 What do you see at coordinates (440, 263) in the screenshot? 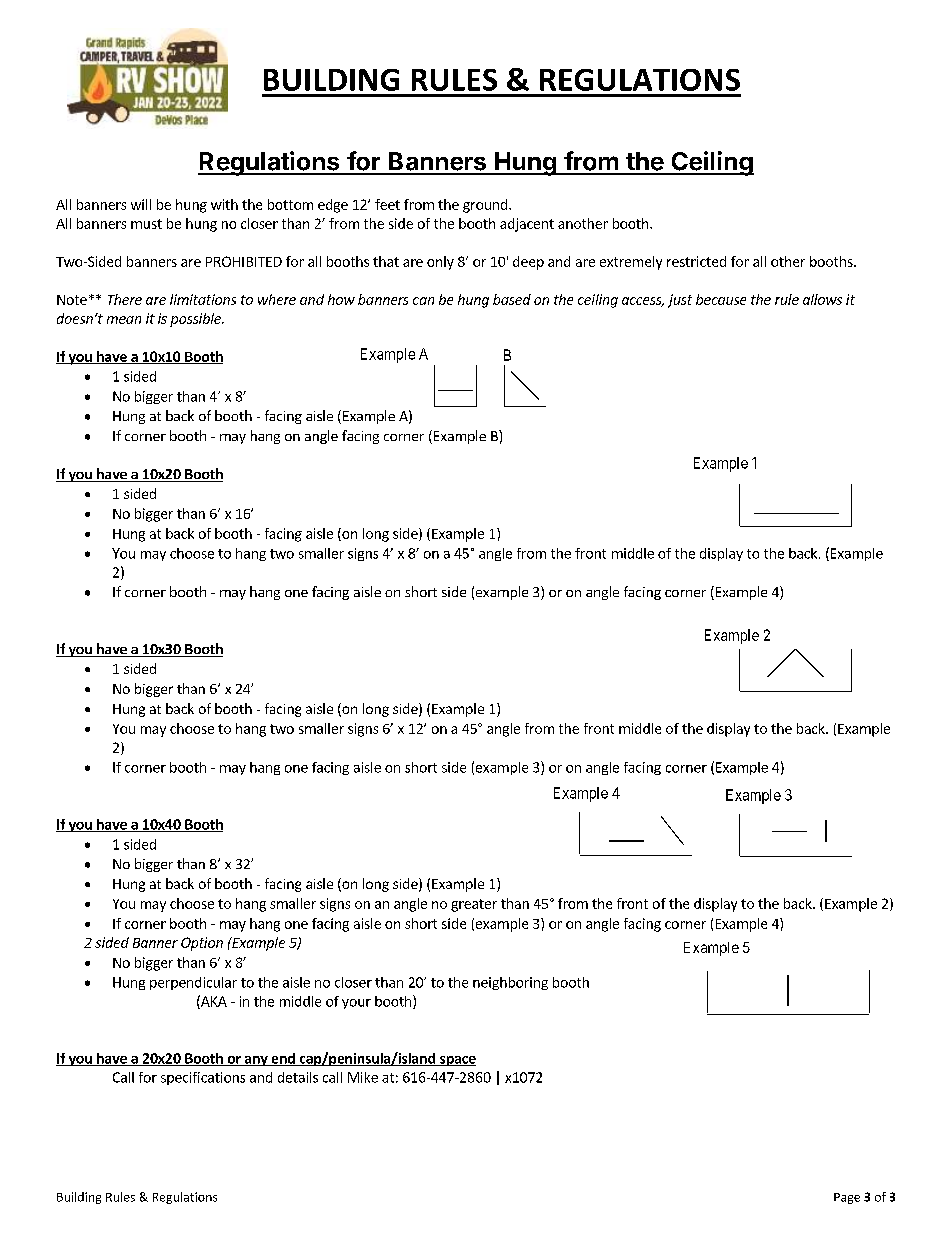
I see `only` at bounding box center [440, 263].
